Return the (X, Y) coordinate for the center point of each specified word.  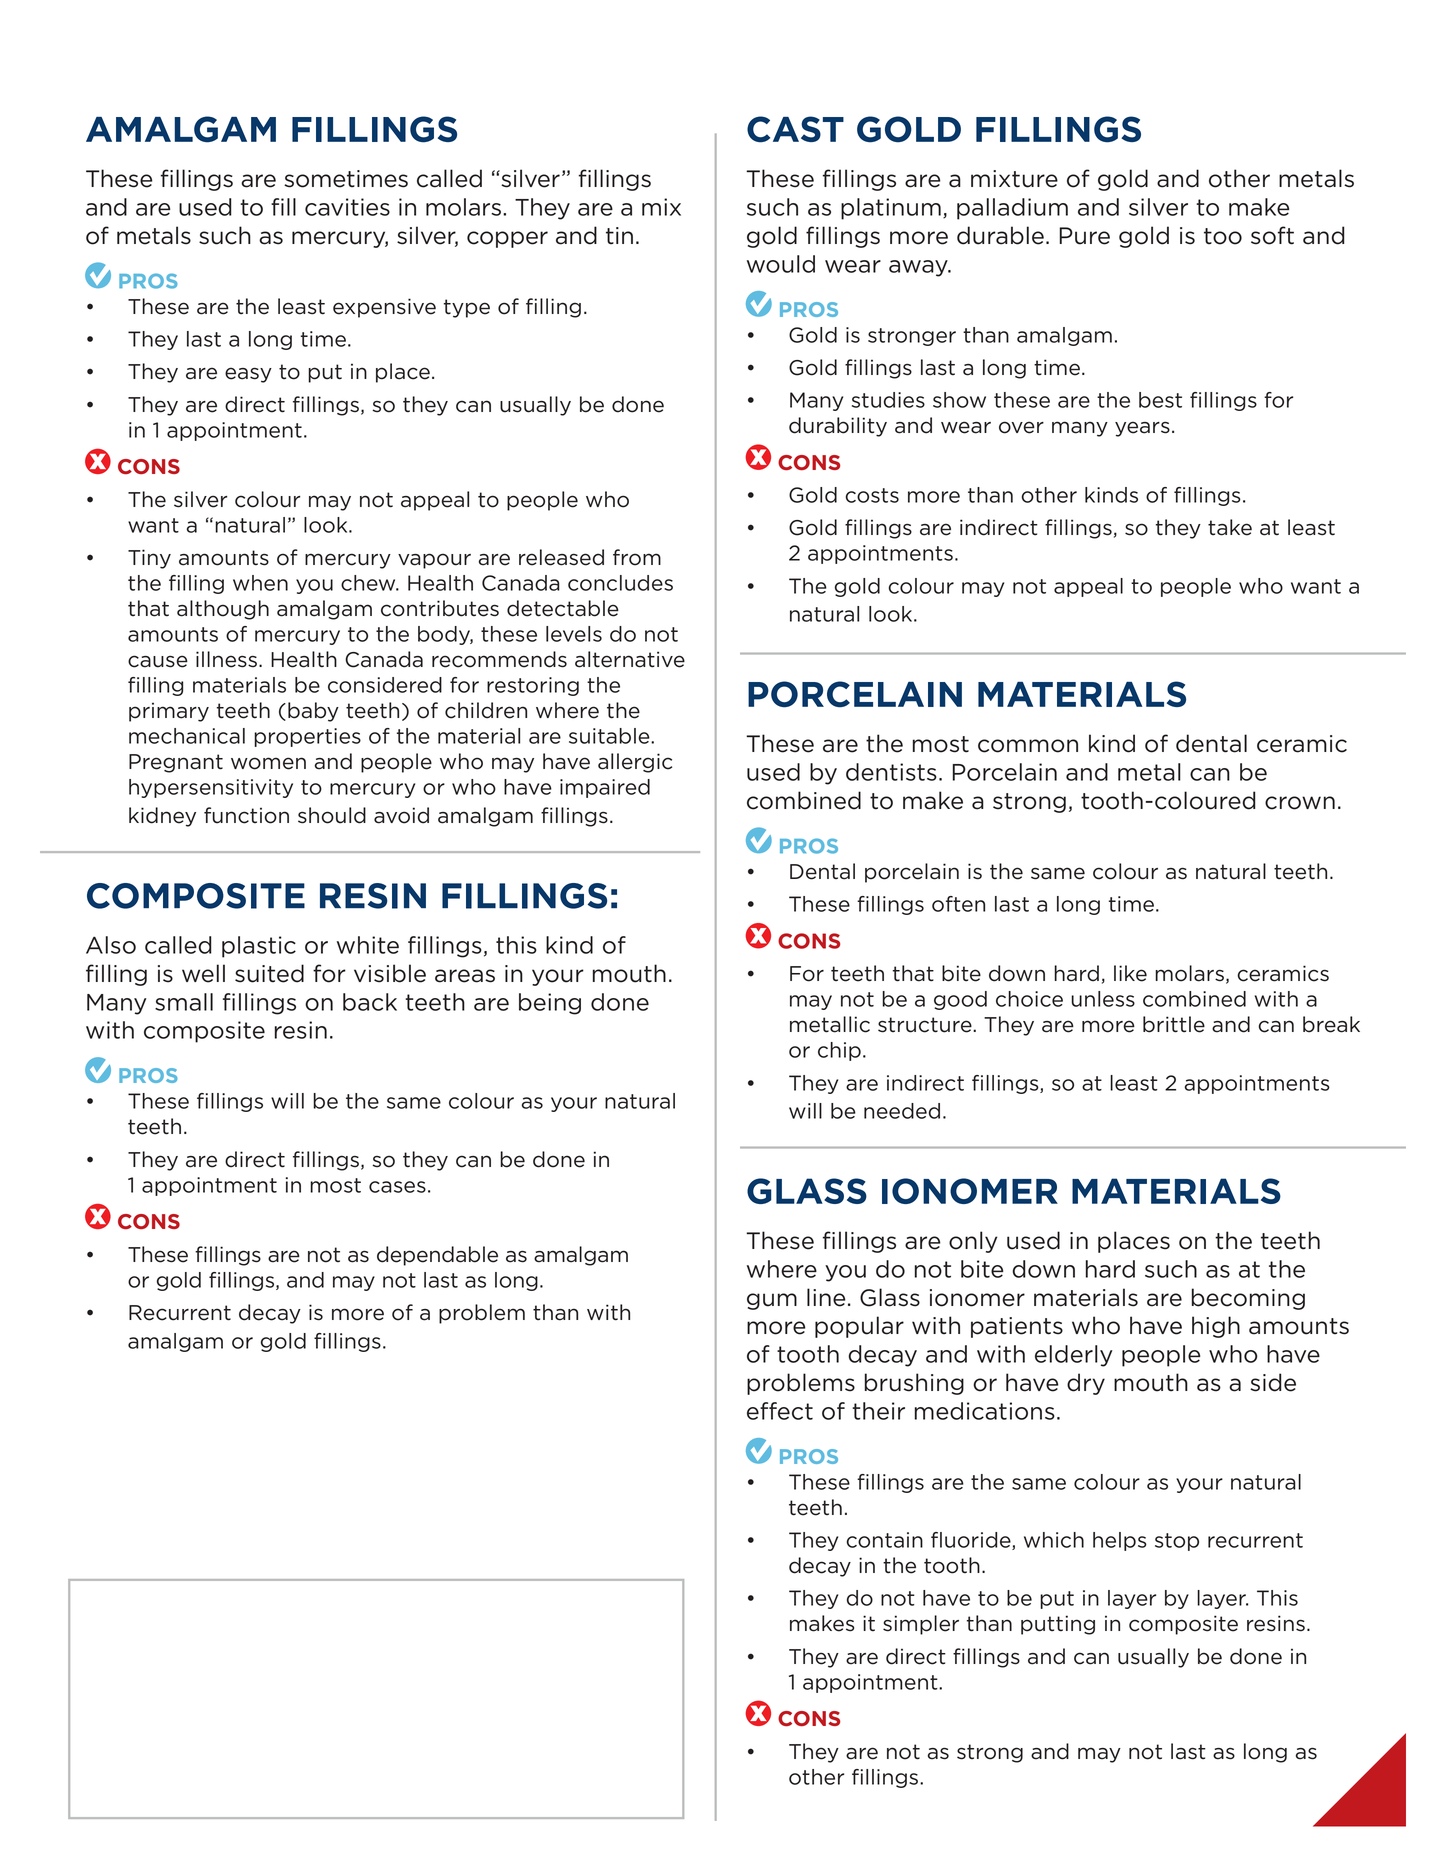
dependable (437, 1256)
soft (1272, 235)
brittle (1174, 1024)
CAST (795, 129)
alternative (630, 659)
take (1230, 527)
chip (839, 1051)
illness (226, 659)
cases (397, 1187)
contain (885, 1540)
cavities (347, 207)
